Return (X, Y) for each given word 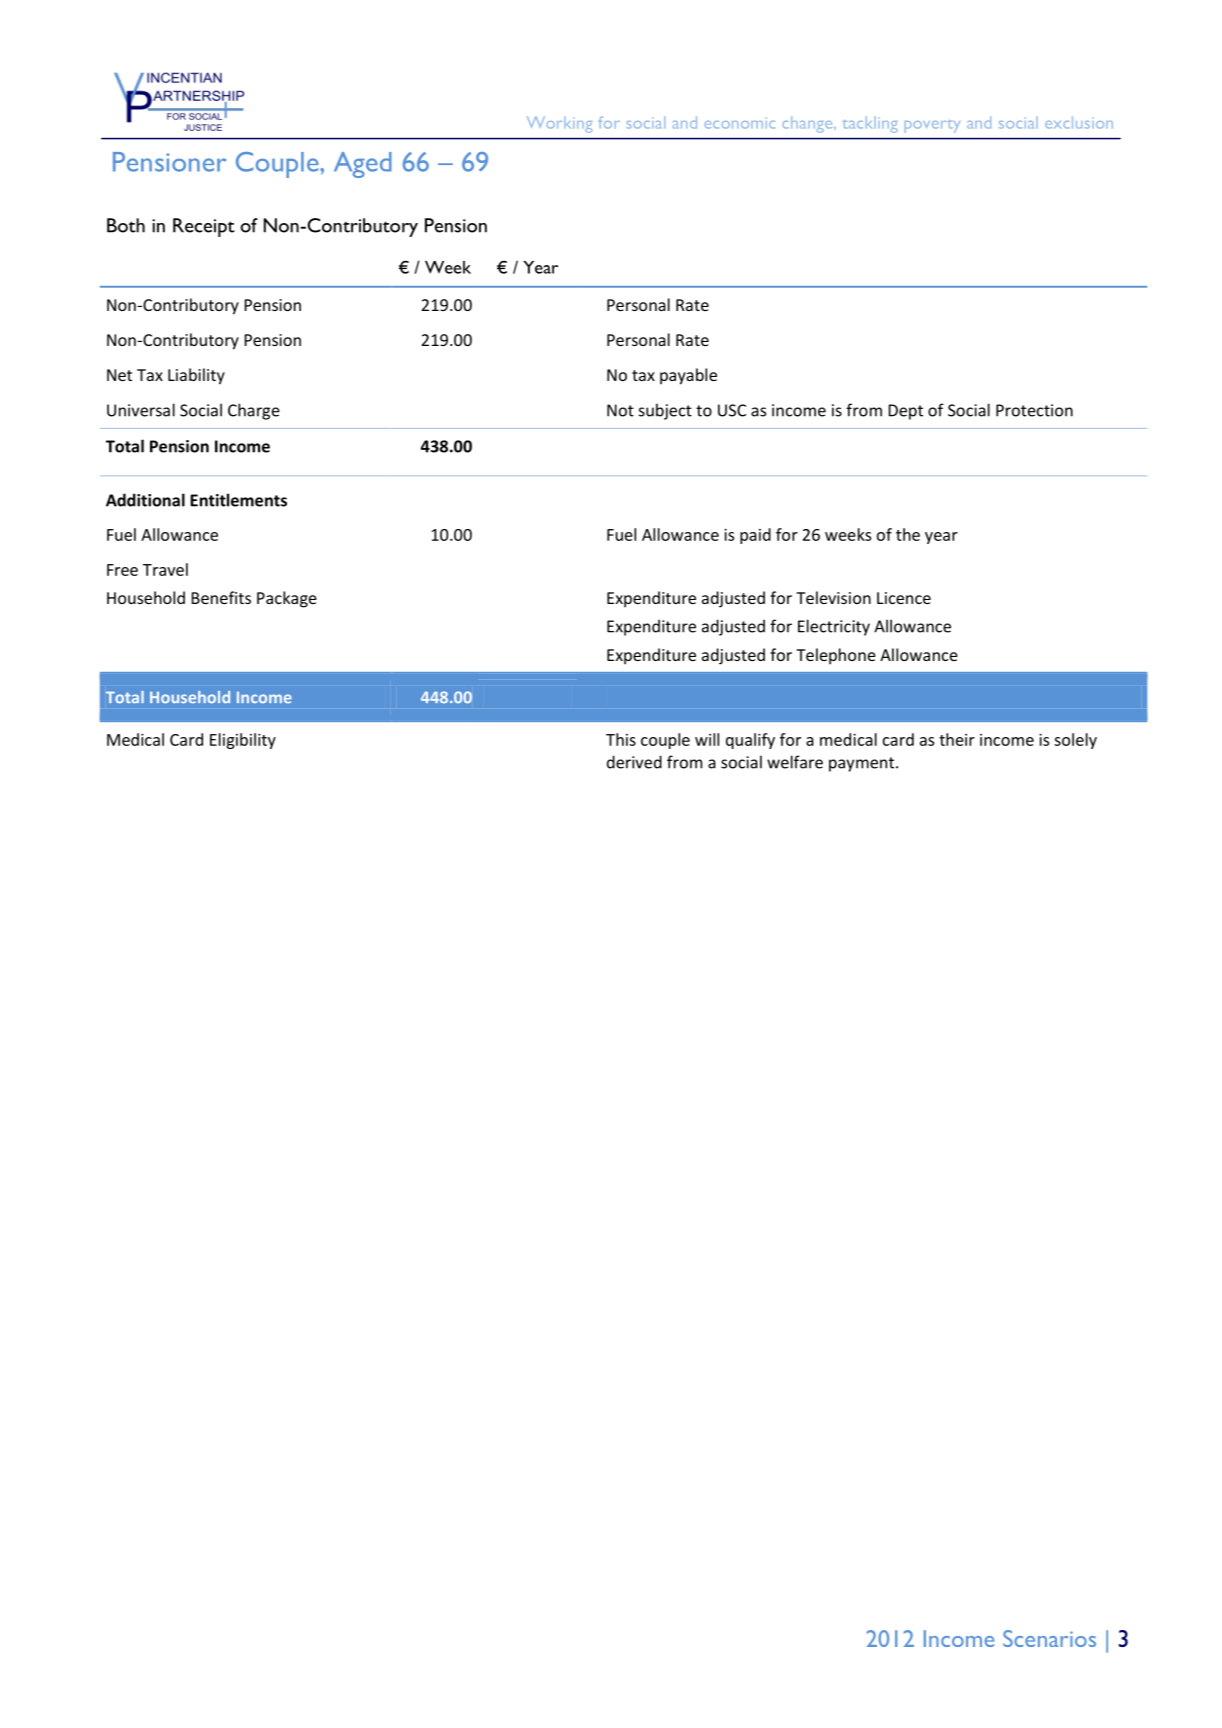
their (957, 739)
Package (287, 599)
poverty (932, 126)
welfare (795, 762)
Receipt (204, 227)
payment (863, 764)
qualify (750, 741)
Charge (254, 411)
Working (559, 124)
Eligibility (243, 741)
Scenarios (1049, 1638)
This (621, 739)
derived (634, 762)
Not (620, 410)
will (707, 739)
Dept (905, 412)
